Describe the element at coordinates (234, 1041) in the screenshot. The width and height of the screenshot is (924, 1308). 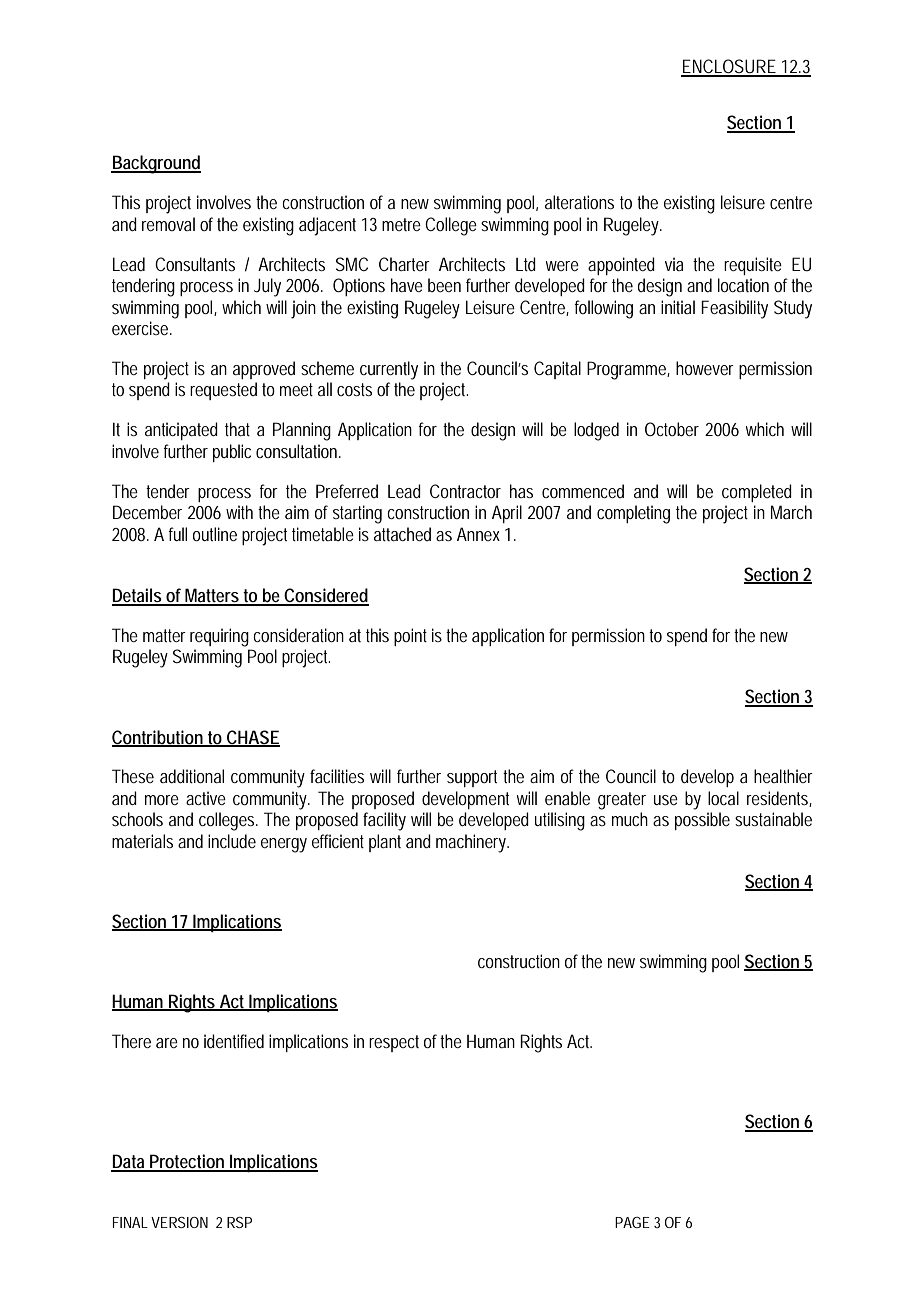
I see `identified` at that location.
